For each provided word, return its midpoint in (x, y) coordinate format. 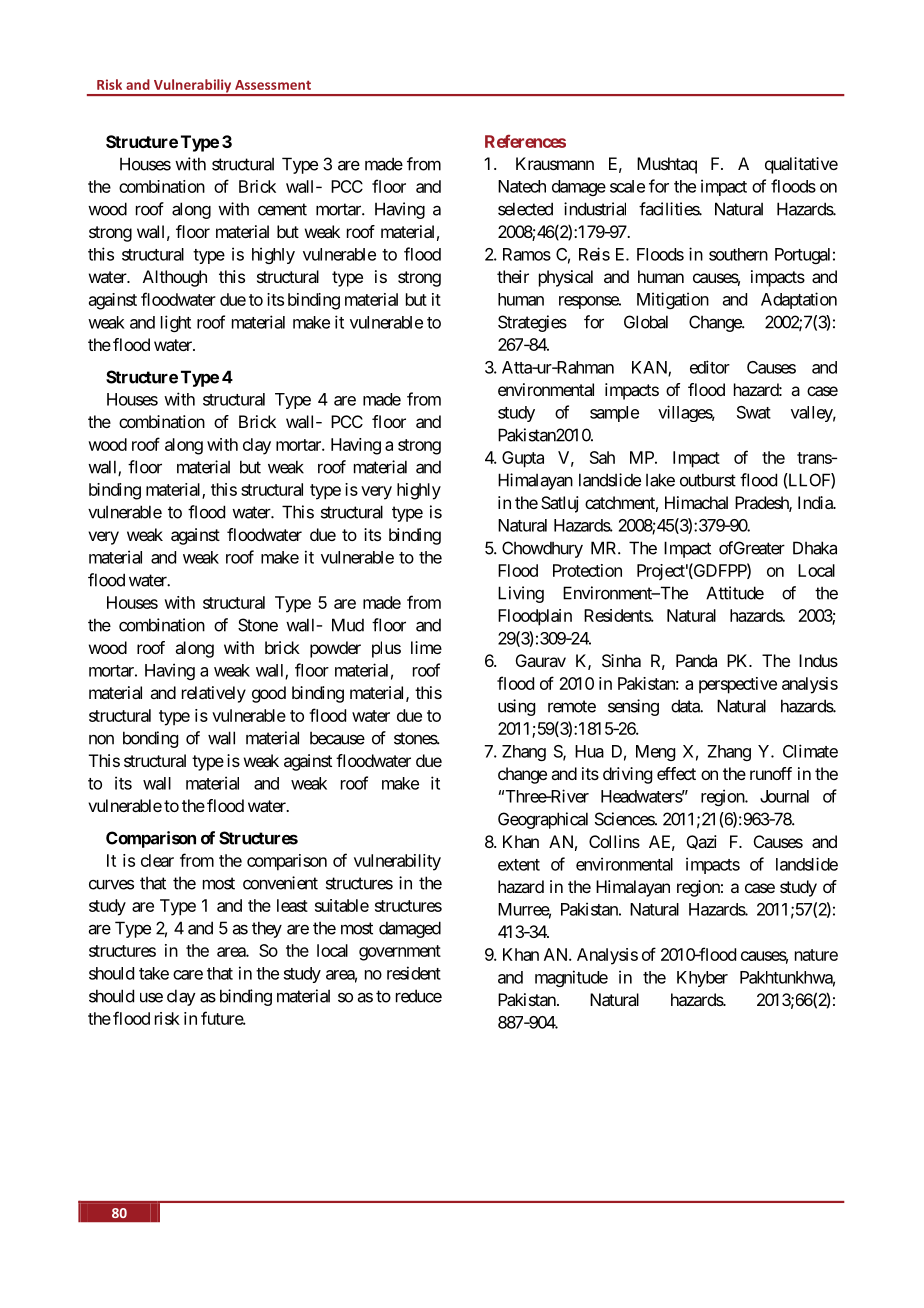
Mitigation (673, 300)
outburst (708, 480)
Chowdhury (542, 549)
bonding (150, 739)
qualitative (801, 165)
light (176, 323)
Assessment (273, 85)
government (400, 953)
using (516, 707)
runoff (771, 773)
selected (525, 209)
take (154, 973)
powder (335, 649)
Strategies (532, 323)
